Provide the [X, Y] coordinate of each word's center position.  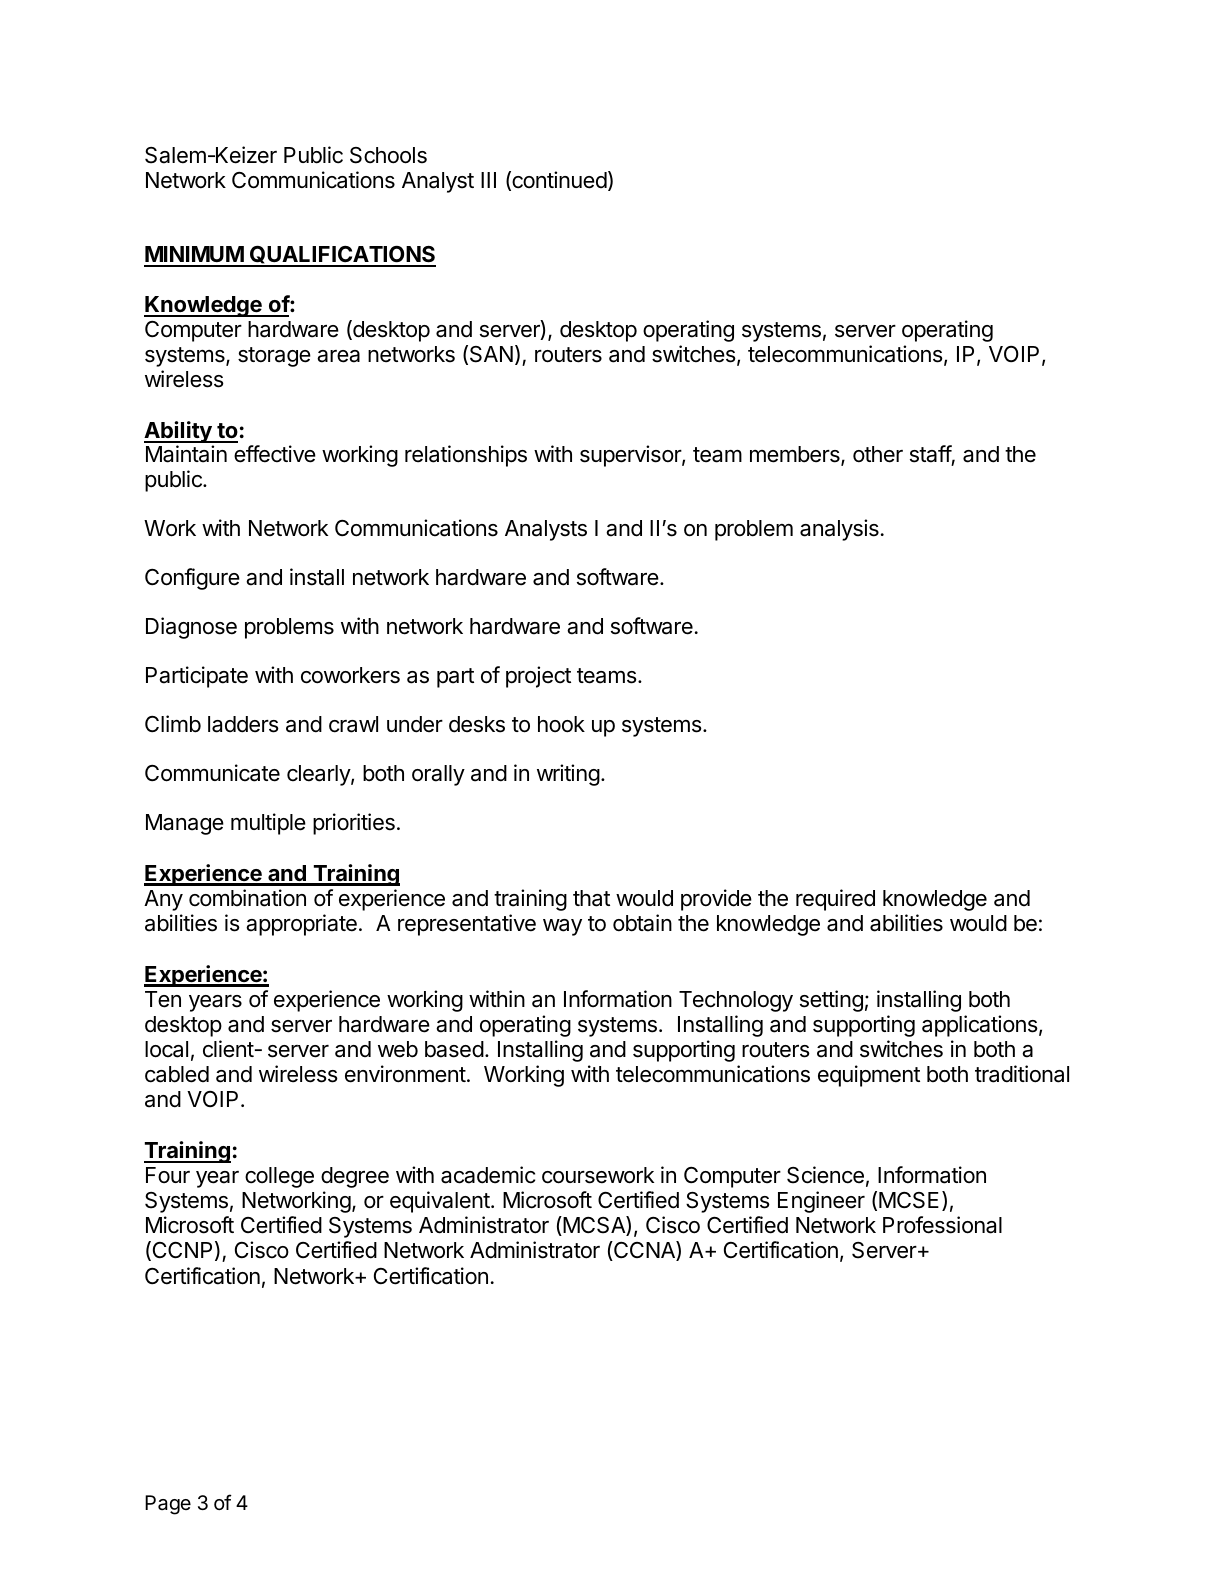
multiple [268, 824]
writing [568, 775]
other [878, 454]
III [488, 180]
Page [168, 1505]
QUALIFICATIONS [342, 255]
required [835, 900]
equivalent [441, 1202]
